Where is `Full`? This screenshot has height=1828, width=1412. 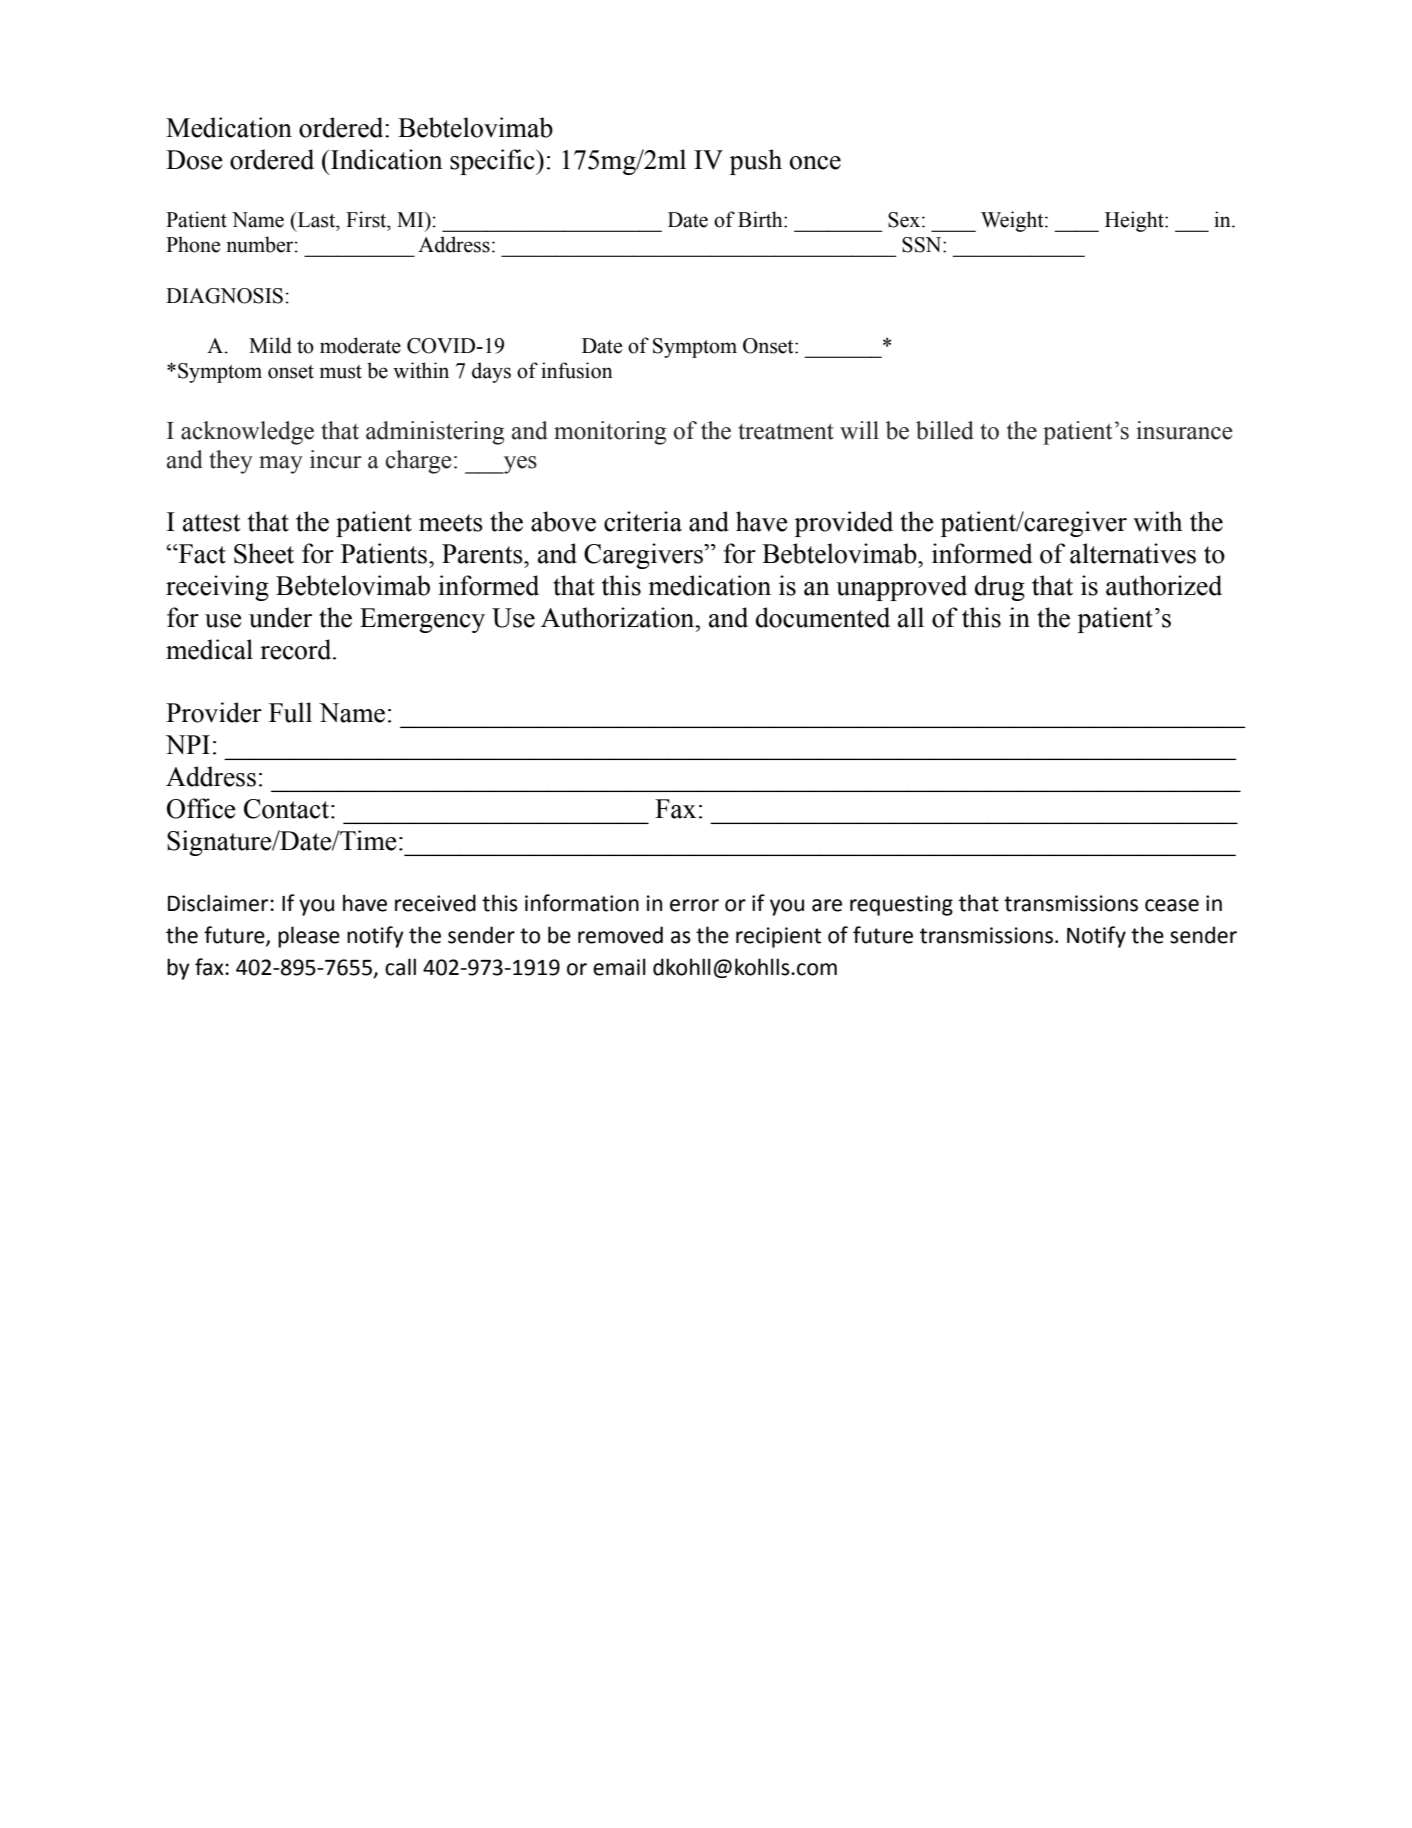
Full is located at coordinates (290, 712).
